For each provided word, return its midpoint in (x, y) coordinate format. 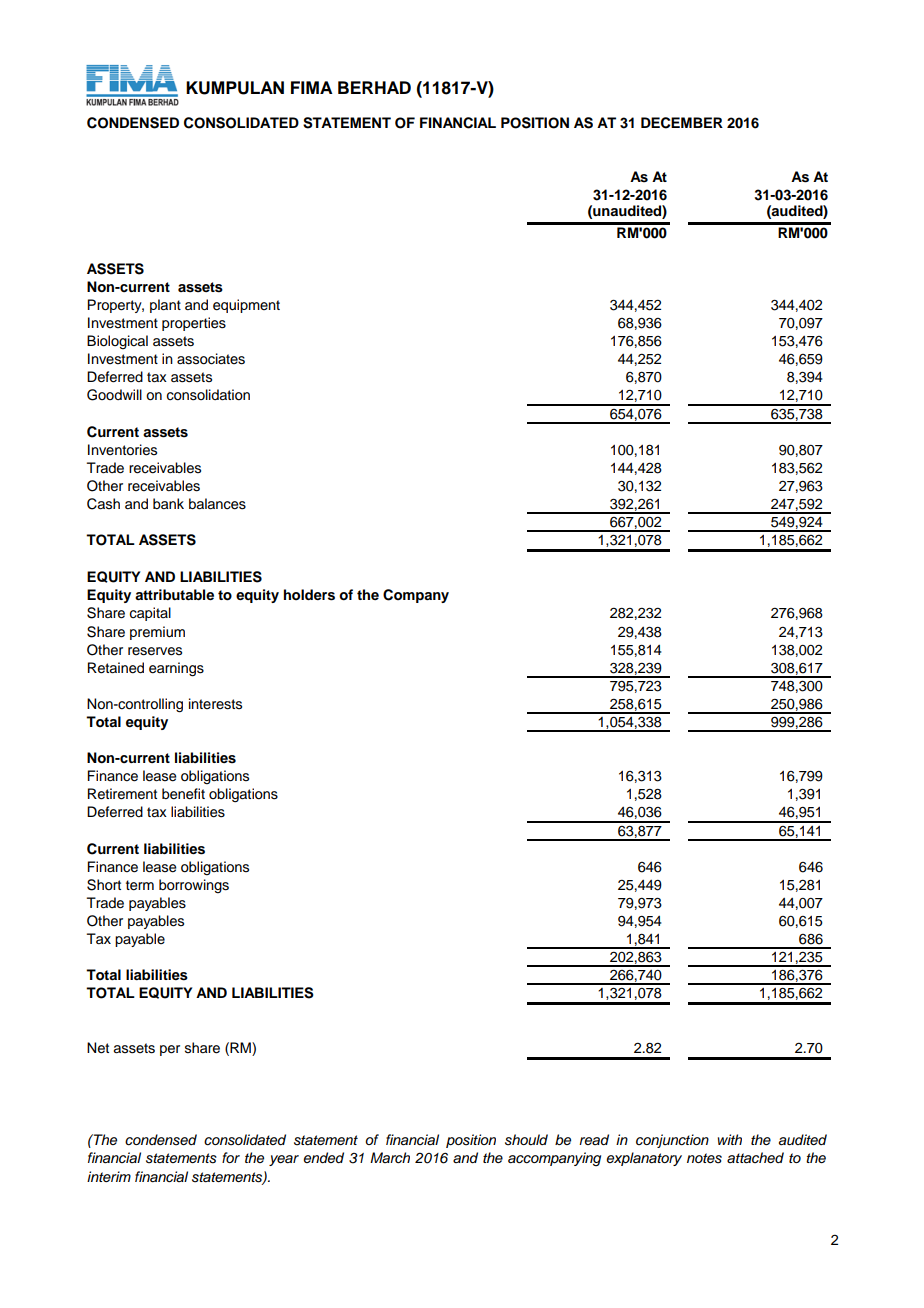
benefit (183, 794)
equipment (246, 306)
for (231, 1157)
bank (168, 503)
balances (217, 504)
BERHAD (374, 87)
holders (309, 595)
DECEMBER (682, 123)
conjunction (672, 1141)
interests (215, 704)
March (390, 1158)
